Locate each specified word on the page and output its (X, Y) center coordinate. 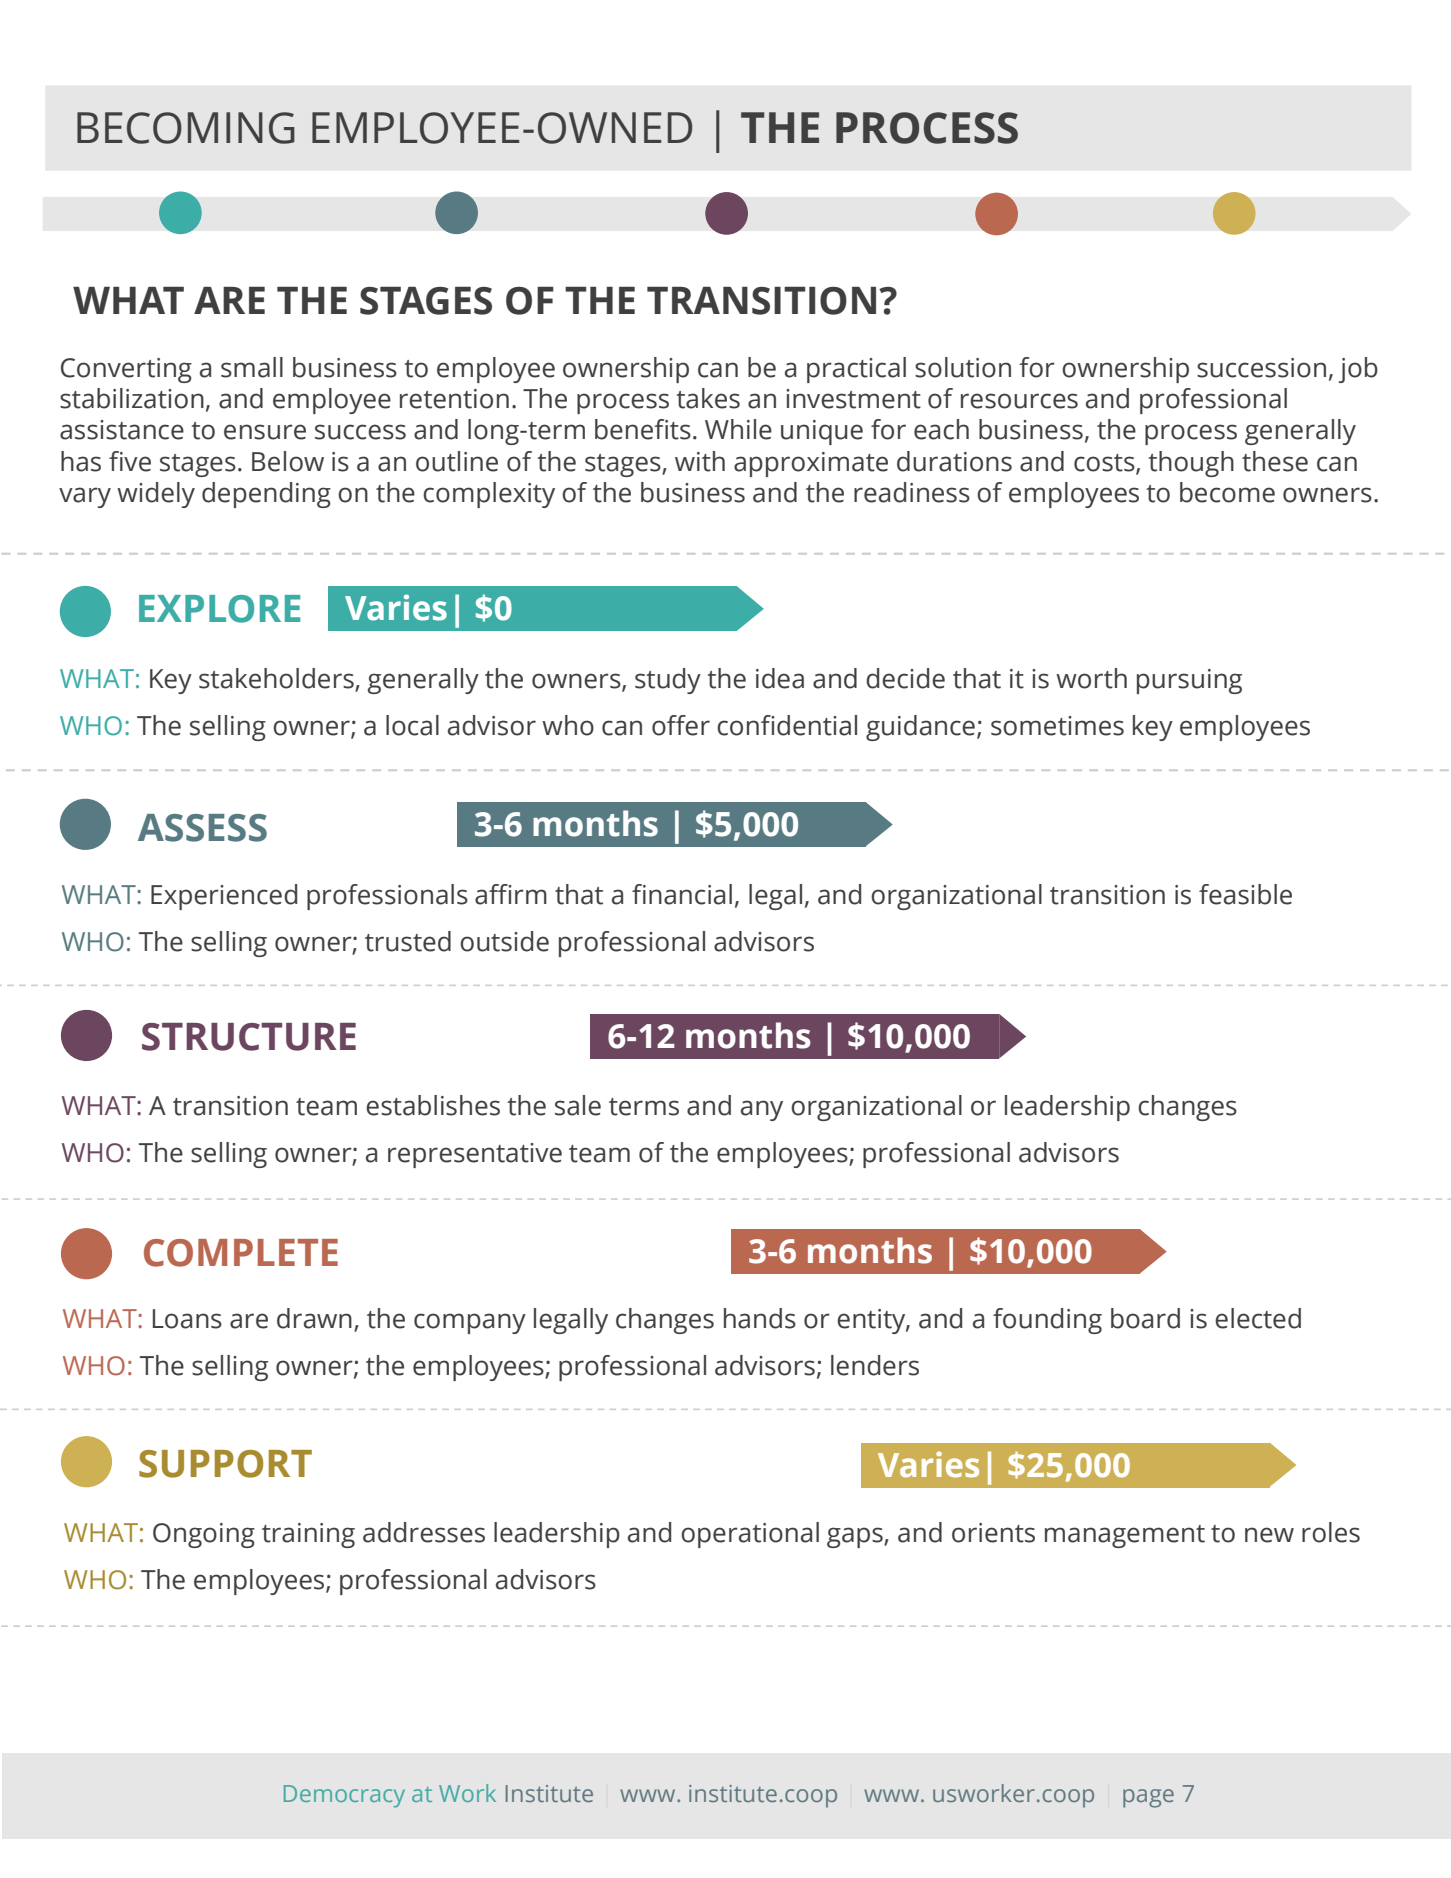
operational (750, 1535)
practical (856, 370)
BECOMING (186, 128)
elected (1258, 1318)
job (1358, 370)
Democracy (344, 1796)
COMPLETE (241, 1253)
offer (681, 725)
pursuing (1189, 681)
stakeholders (276, 678)
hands (760, 1318)
